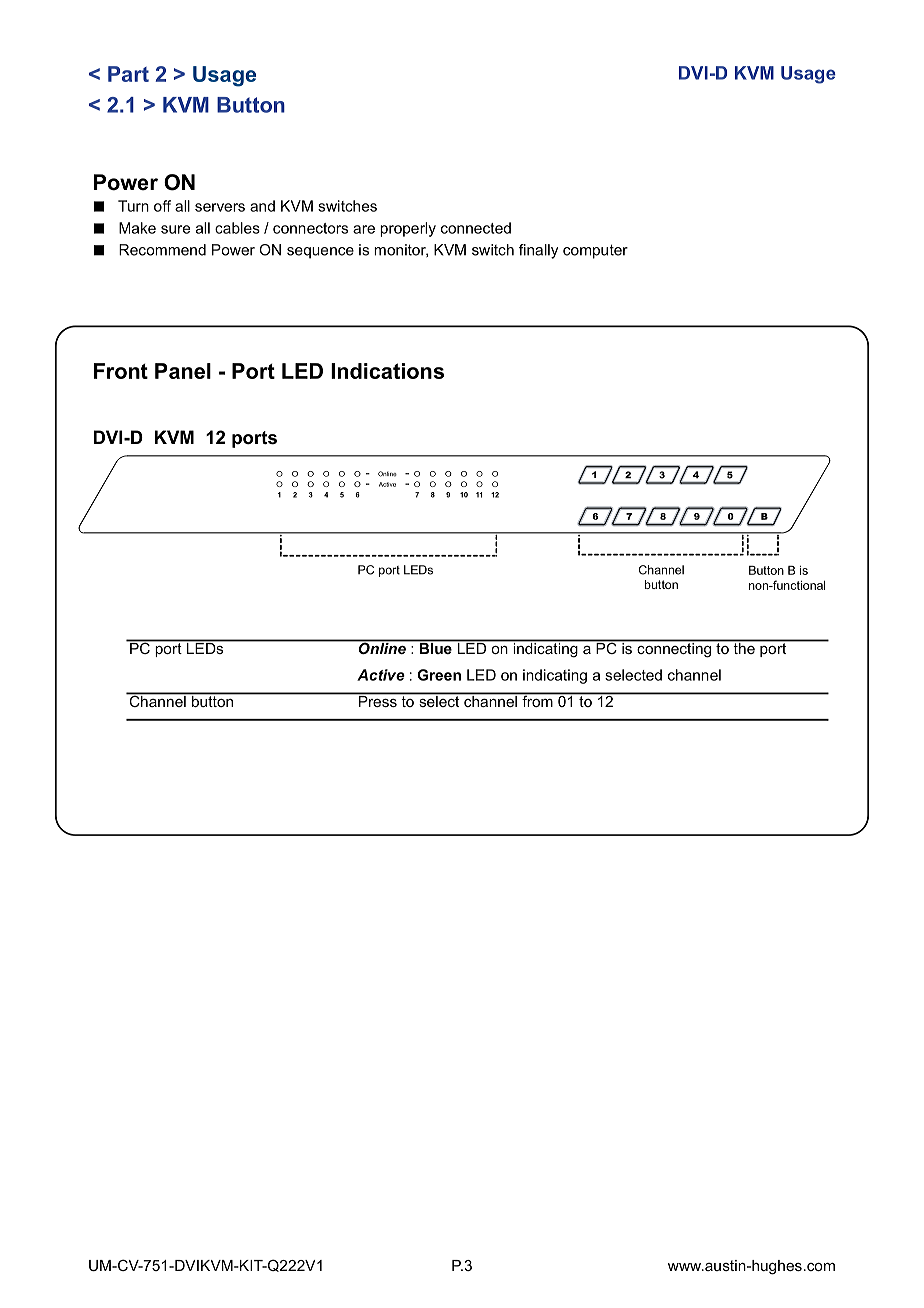  What do you see at coordinates (183, 371) in the page?
I see `Panel` at bounding box center [183, 371].
